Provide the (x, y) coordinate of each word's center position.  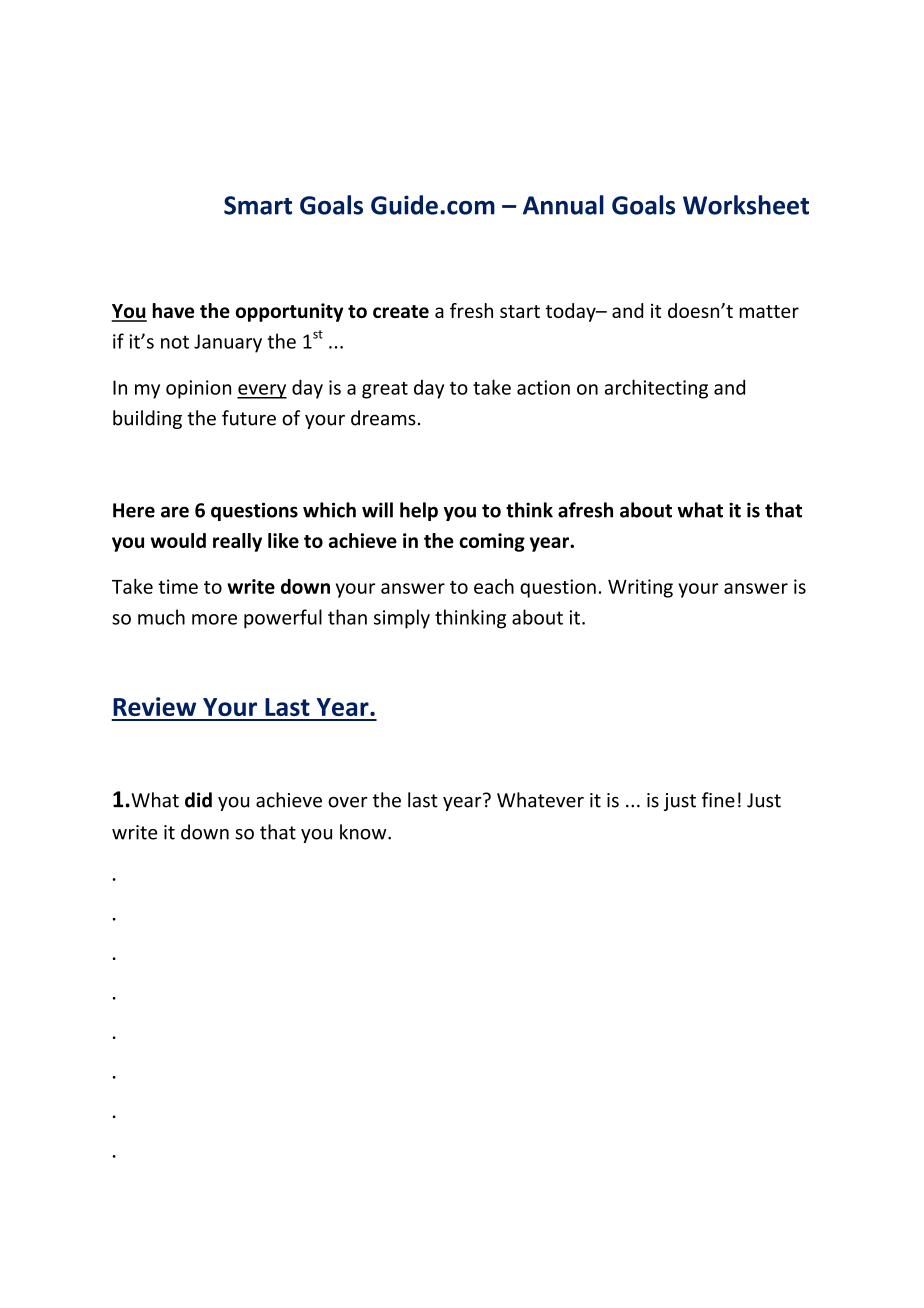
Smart (258, 205)
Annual (563, 205)
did (198, 800)
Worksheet (746, 205)
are (175, 512)
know (364, 832)
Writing (640, 588)
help (419, 511)
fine (718, 800)
